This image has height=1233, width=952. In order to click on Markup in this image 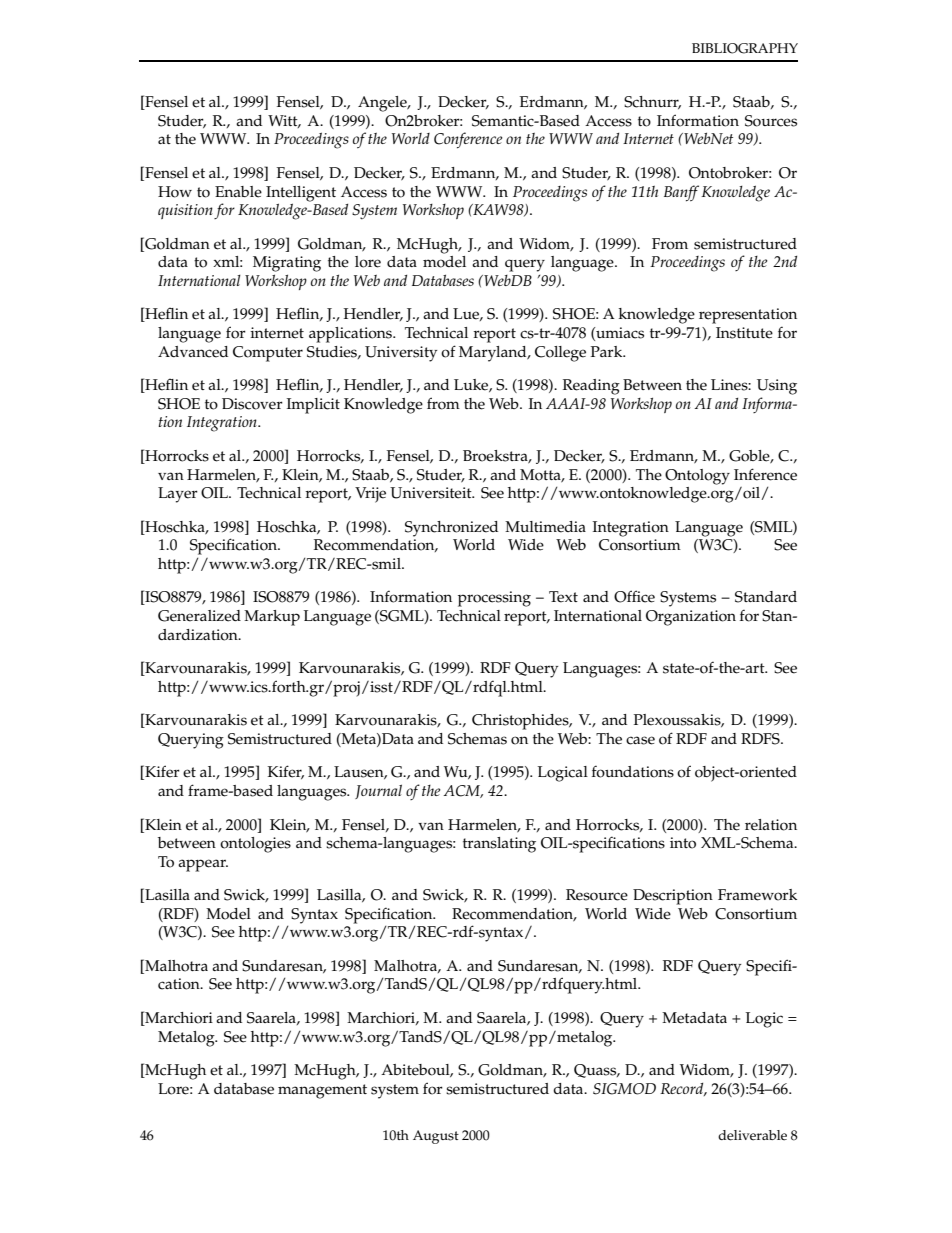, I will do `click(272, 618)`.
